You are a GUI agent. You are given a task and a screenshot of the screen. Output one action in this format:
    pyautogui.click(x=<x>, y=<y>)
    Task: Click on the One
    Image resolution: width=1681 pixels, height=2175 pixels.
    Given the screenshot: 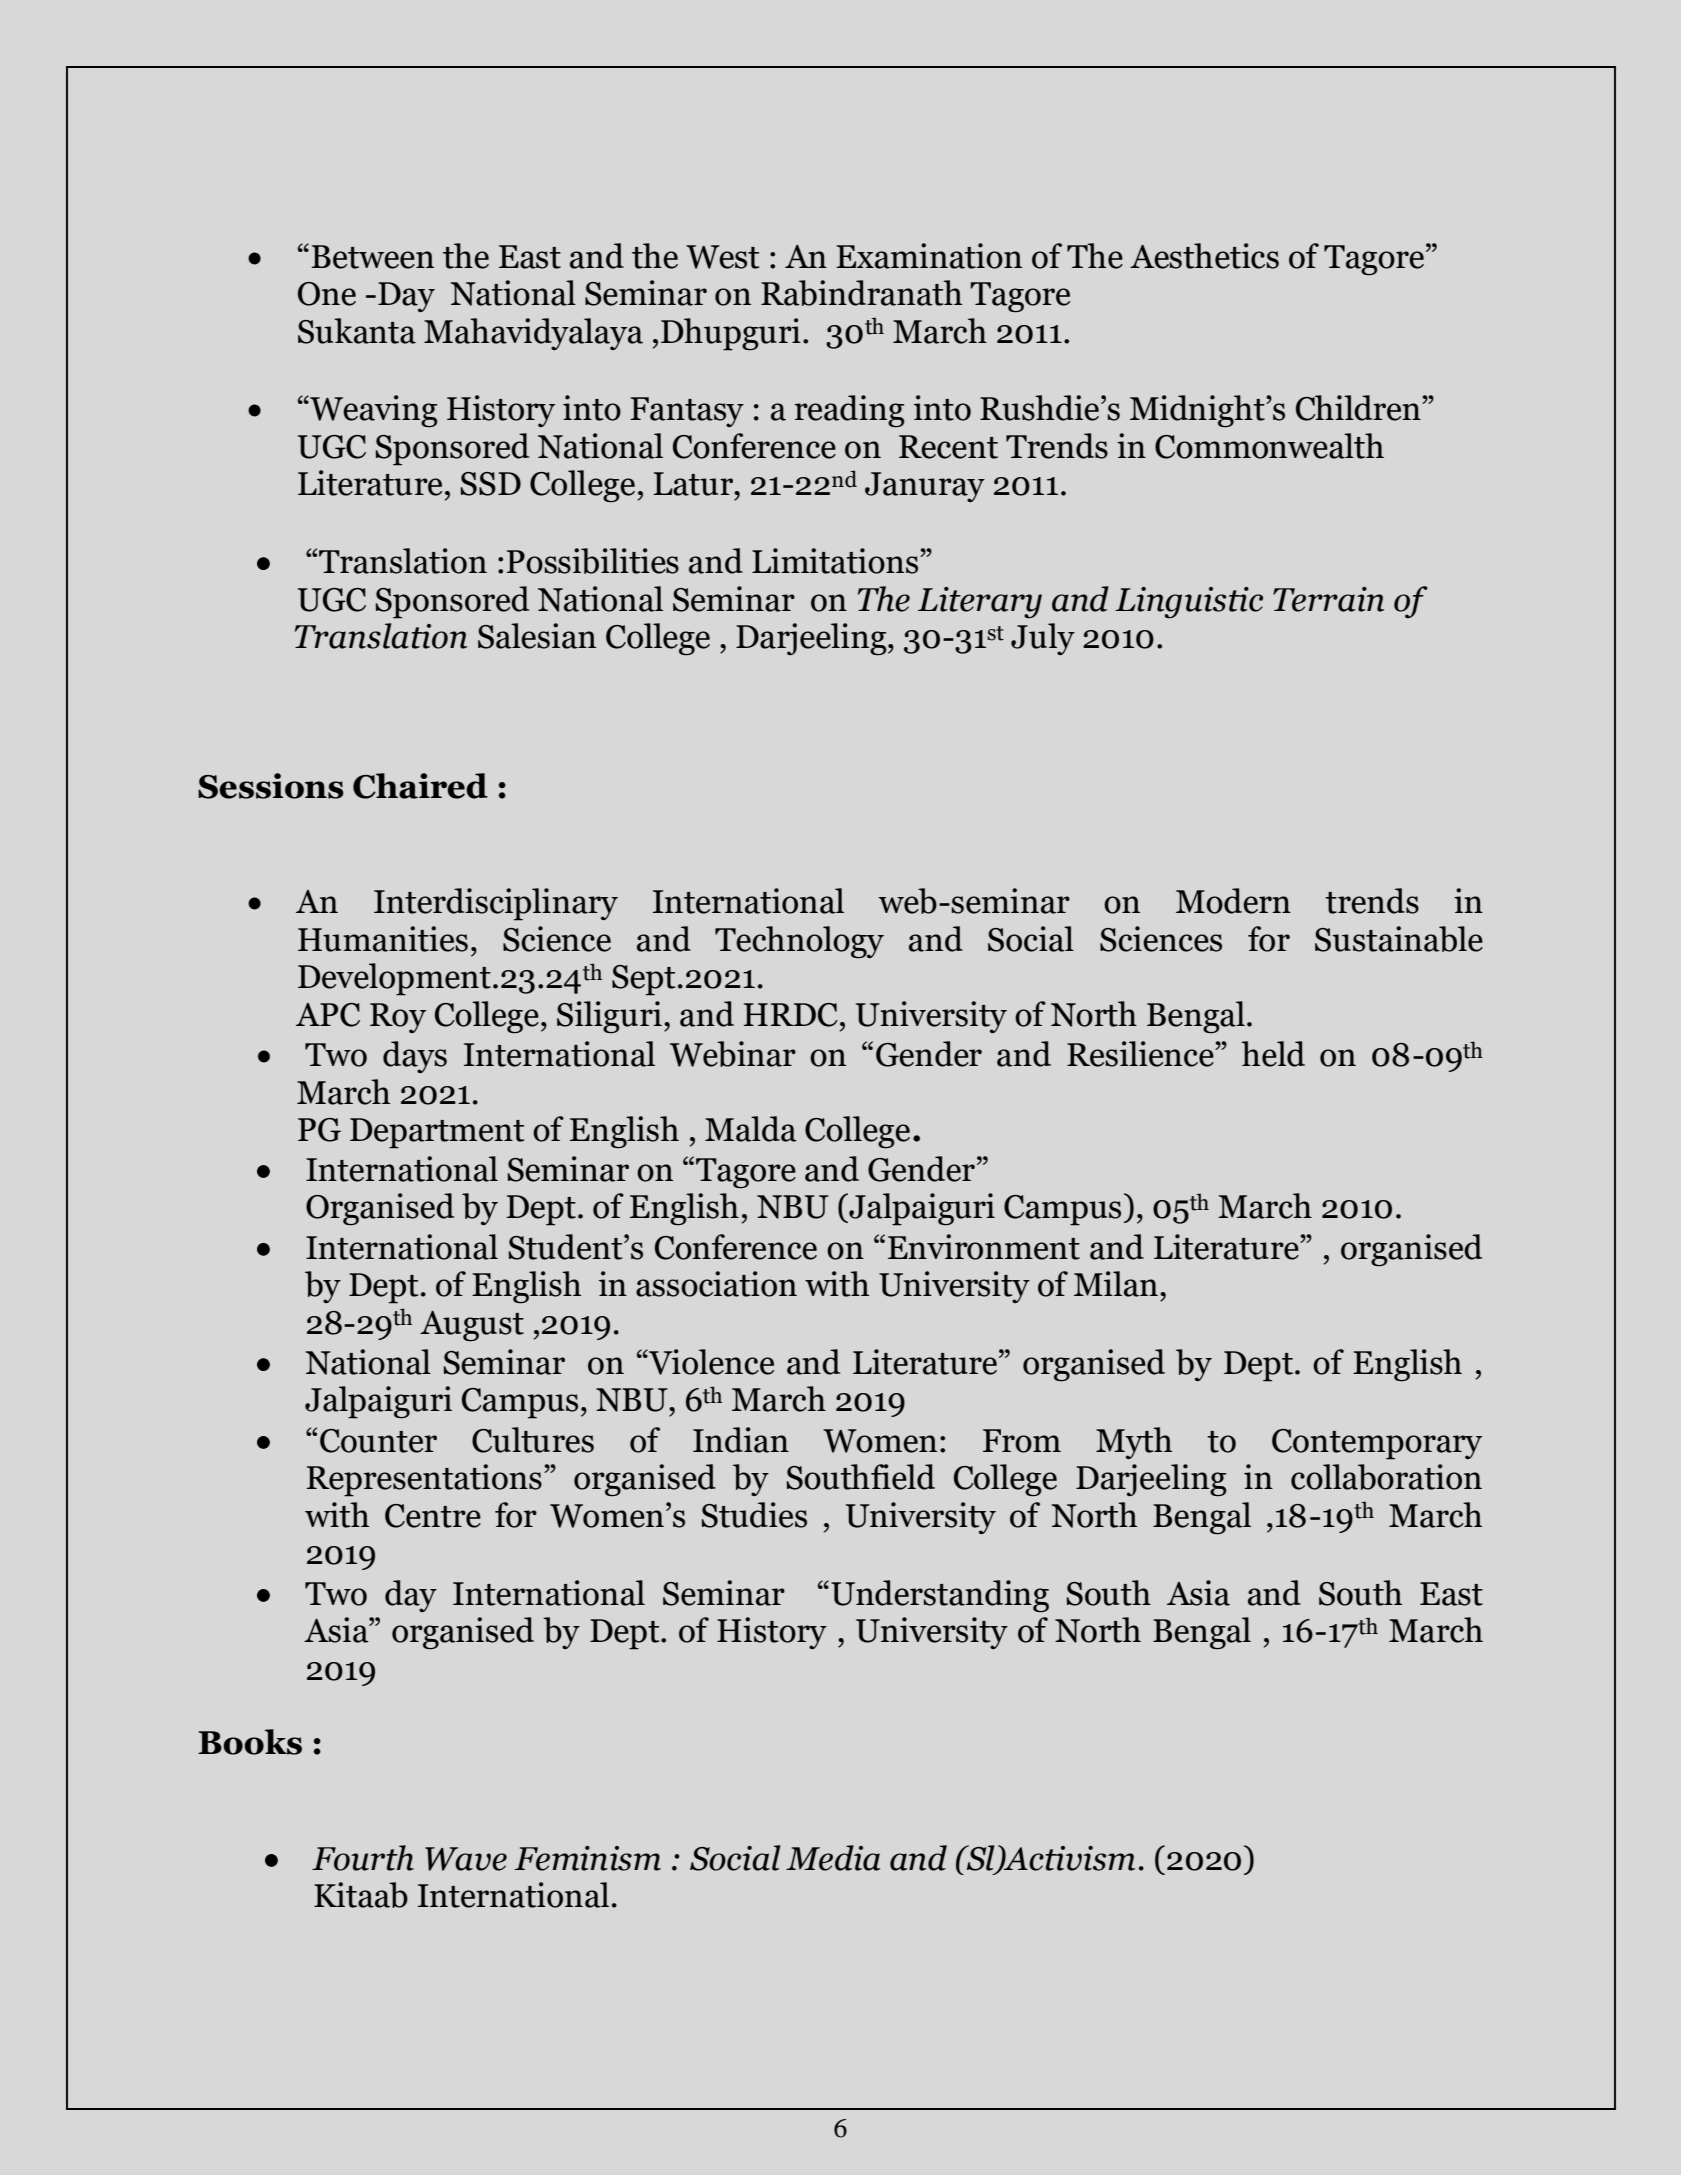 What is the action you would take?
    pyautogui.click(x=327, y=294)
